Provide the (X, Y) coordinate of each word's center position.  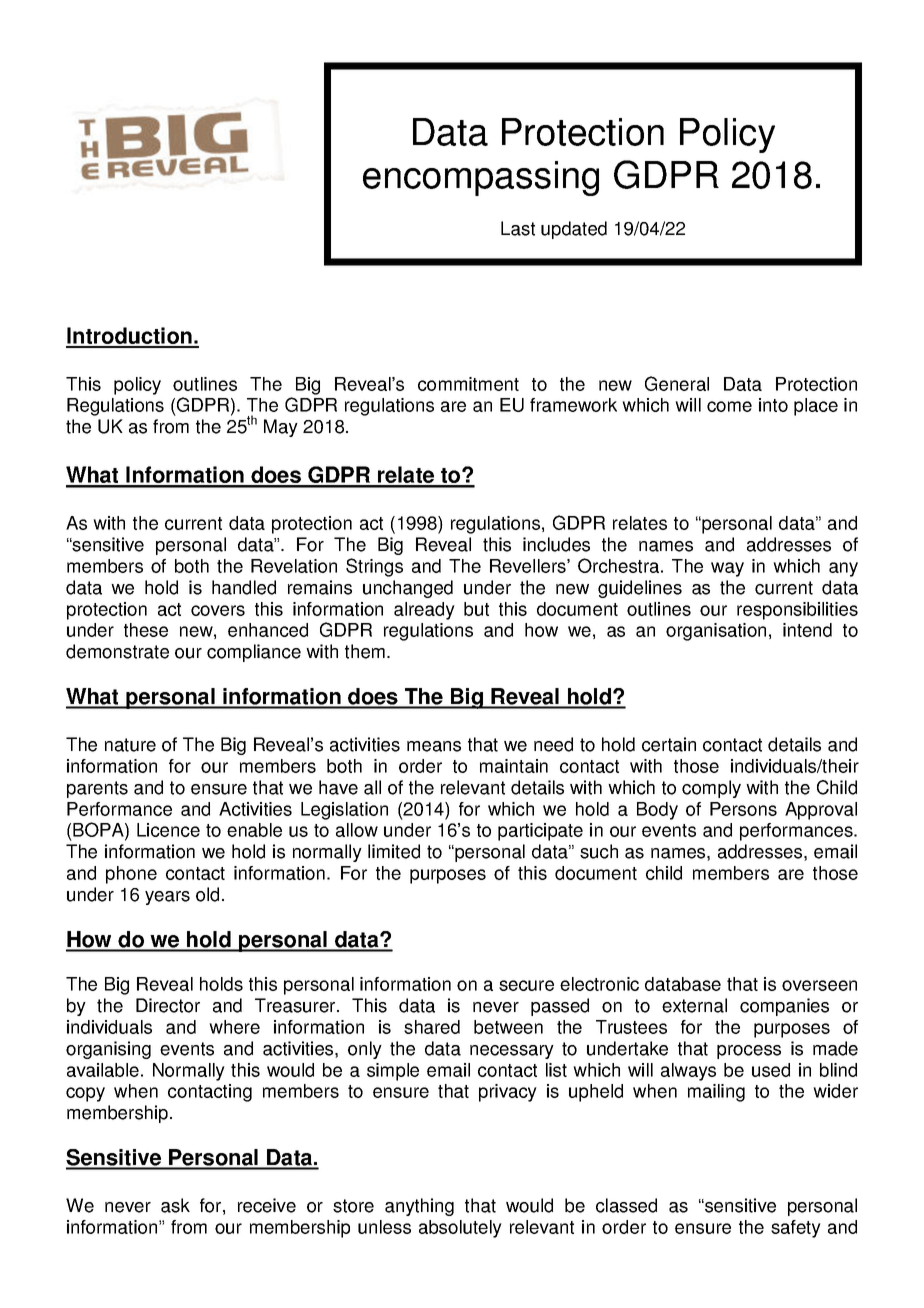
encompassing (481, 178)
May (281, 428)
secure (526, 985)
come (729, 406)
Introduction (130, 337)
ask (175, 1205)
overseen (819, 985)
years (167, 898)
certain (669, 744)
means (434, 746)
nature (130, 745)
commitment (468, 384)
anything (419, 1207)
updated (574, 230)
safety (796, 1229)
